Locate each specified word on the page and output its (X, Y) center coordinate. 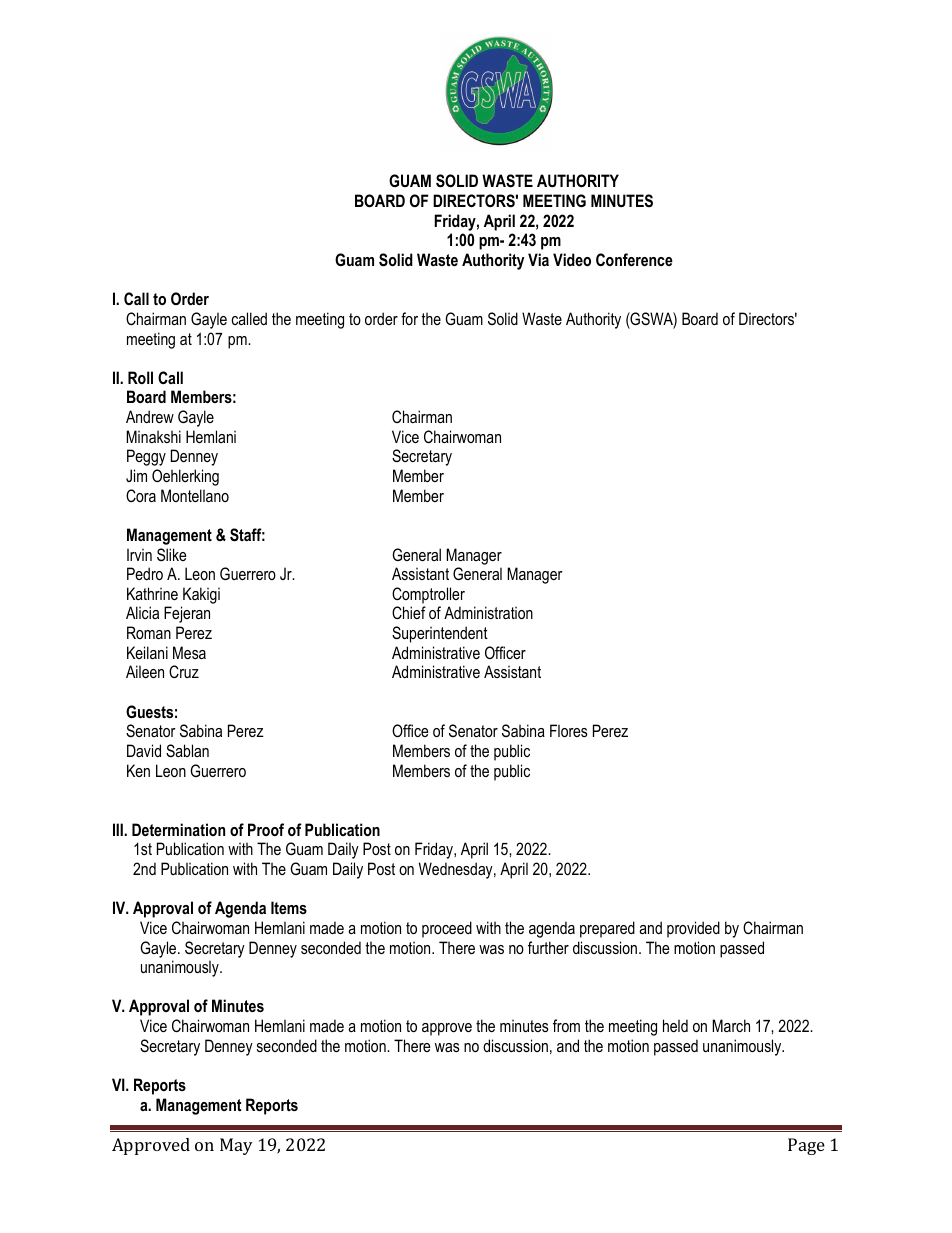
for (409, 318)
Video (572, 259)
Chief (409, 612)
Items (289, 907)
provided (693, 929)
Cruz (184, 671)
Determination (178, 829)
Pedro (145, 573)
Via (538, 259)
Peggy (146, 457)
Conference (634, 259)
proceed (447, 929)
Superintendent (440, 634)
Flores (569, 730)
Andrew (150, 416)
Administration (488, 612)
